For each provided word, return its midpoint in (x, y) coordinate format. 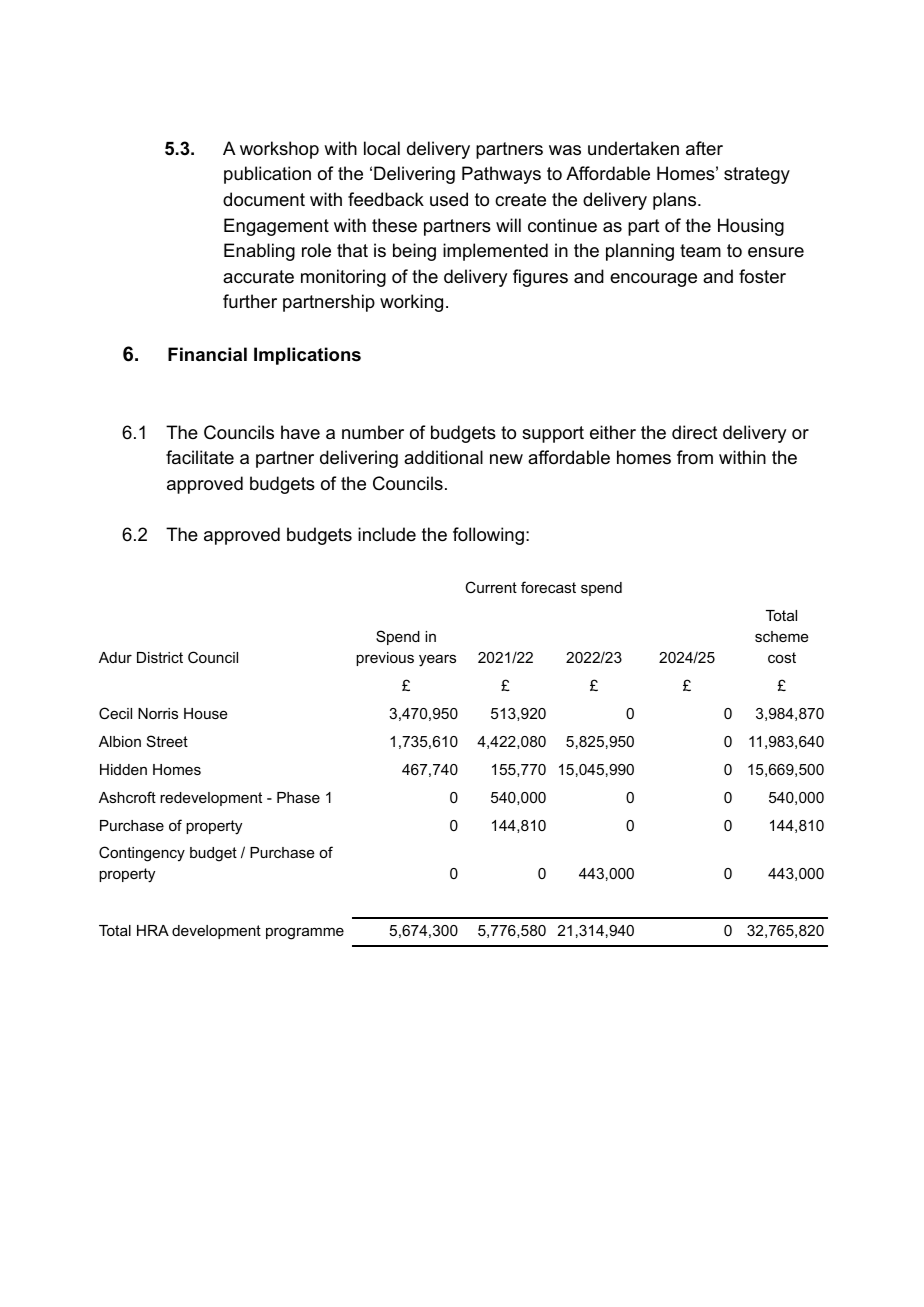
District (160, 657)
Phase (298, 797)
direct (695, 432)
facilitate (200, 457)
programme (305, 933)
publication (267, 175)
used (449, 199)
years (437, 660)
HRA (153, 930)
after (704, 148)
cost (782, 657)
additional (443, 457)
